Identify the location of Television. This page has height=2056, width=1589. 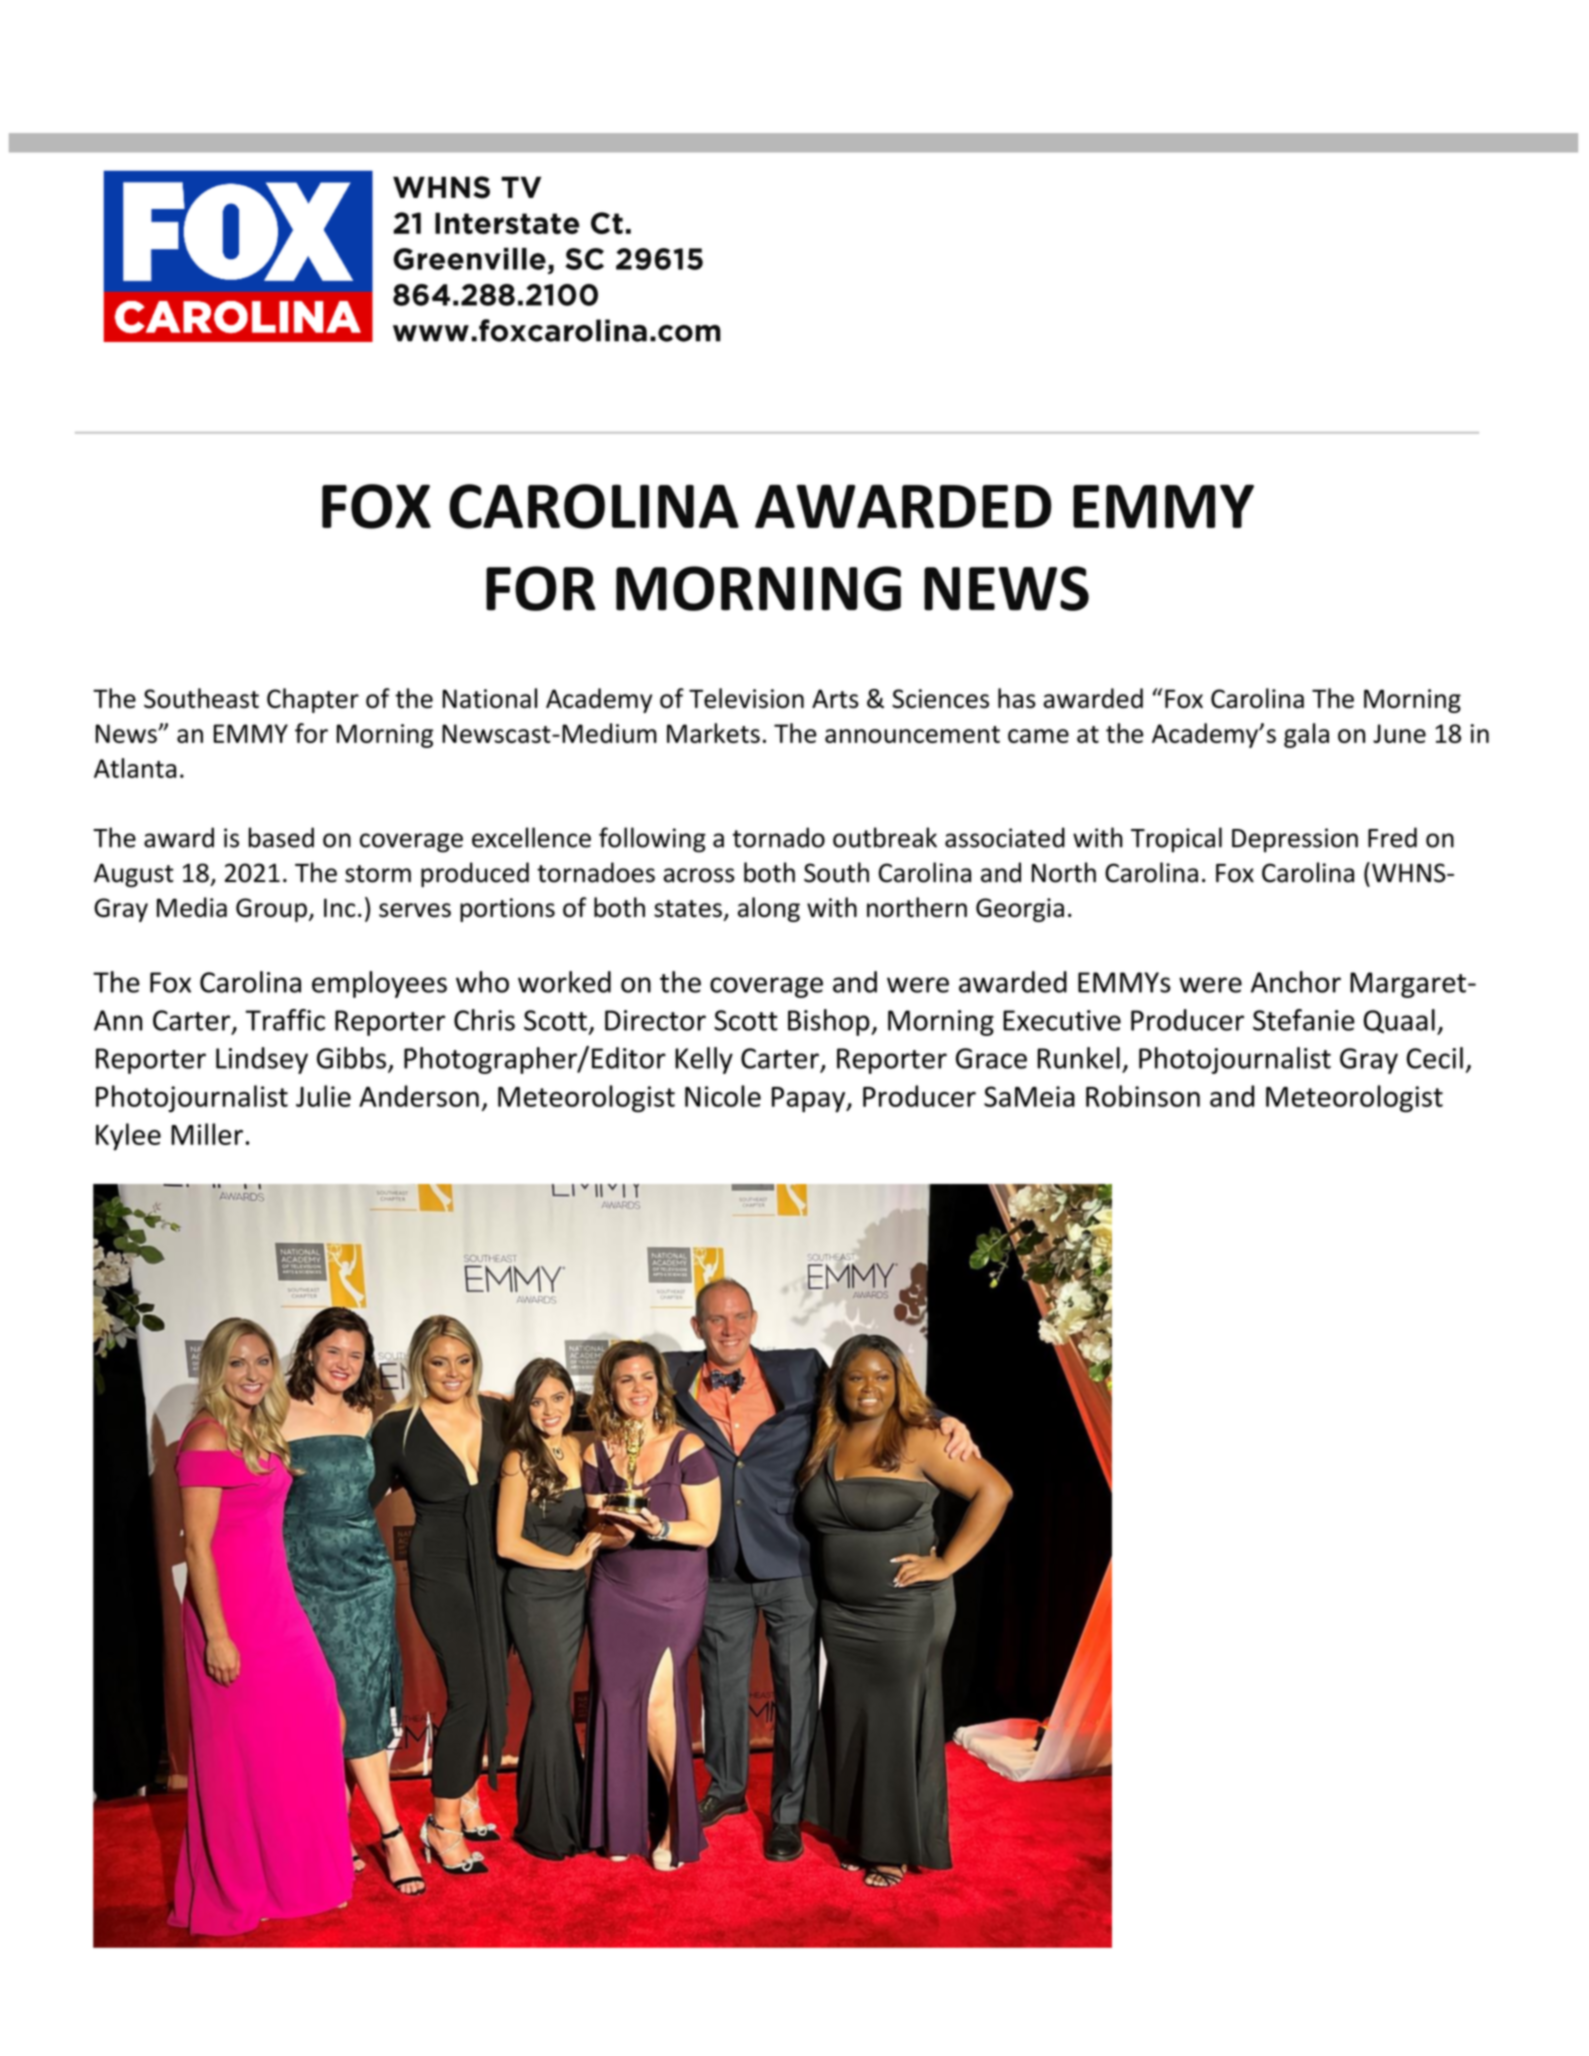
(746, 698).
